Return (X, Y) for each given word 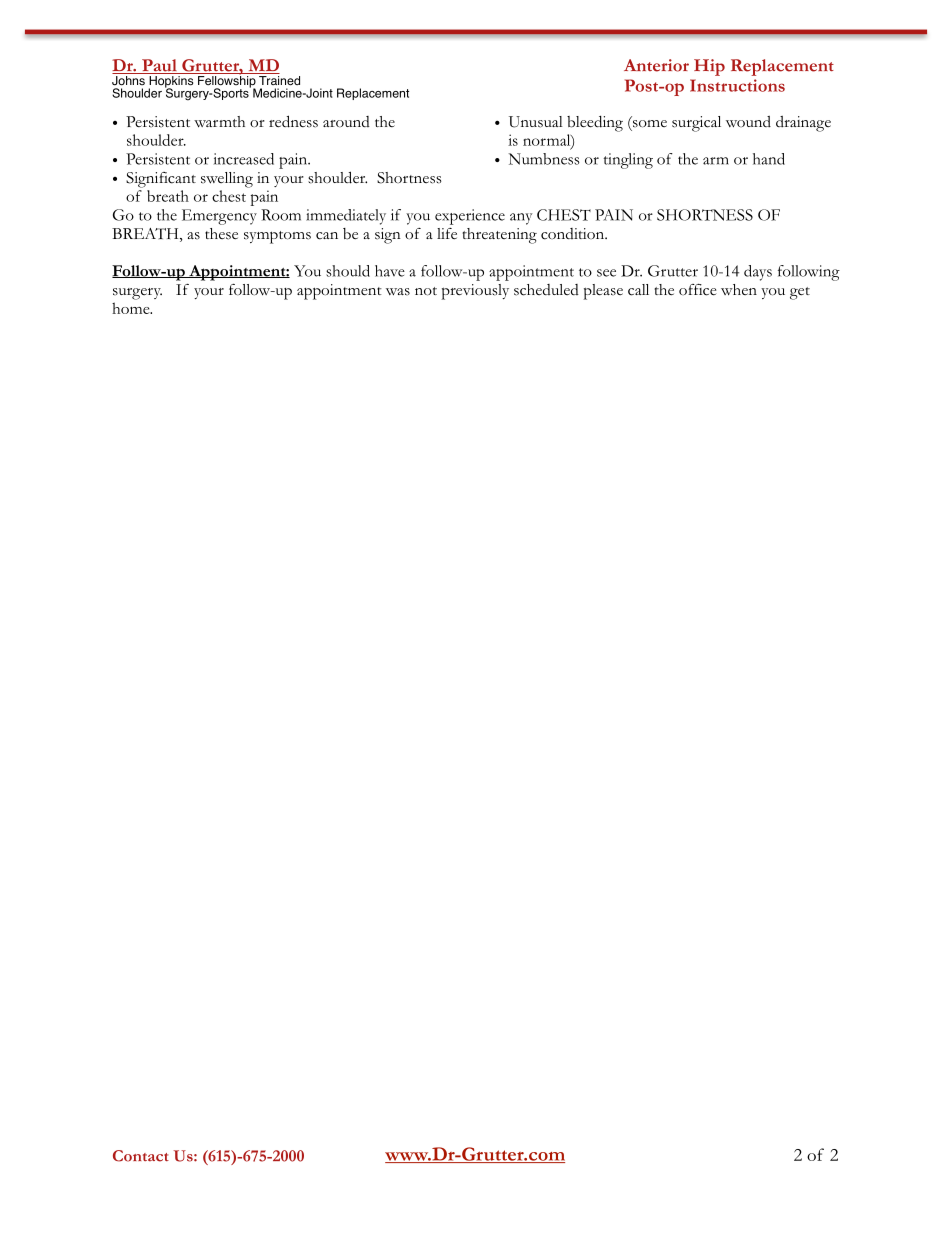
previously (475, 292)
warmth (219, 122)
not (426, 291)
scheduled (546, 290)
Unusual (536, 122)
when (739, 289)
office (698, 290)
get (800, 293)
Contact (141, 1156)
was (398, 292)
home (132, 308)
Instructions (737, 85)
